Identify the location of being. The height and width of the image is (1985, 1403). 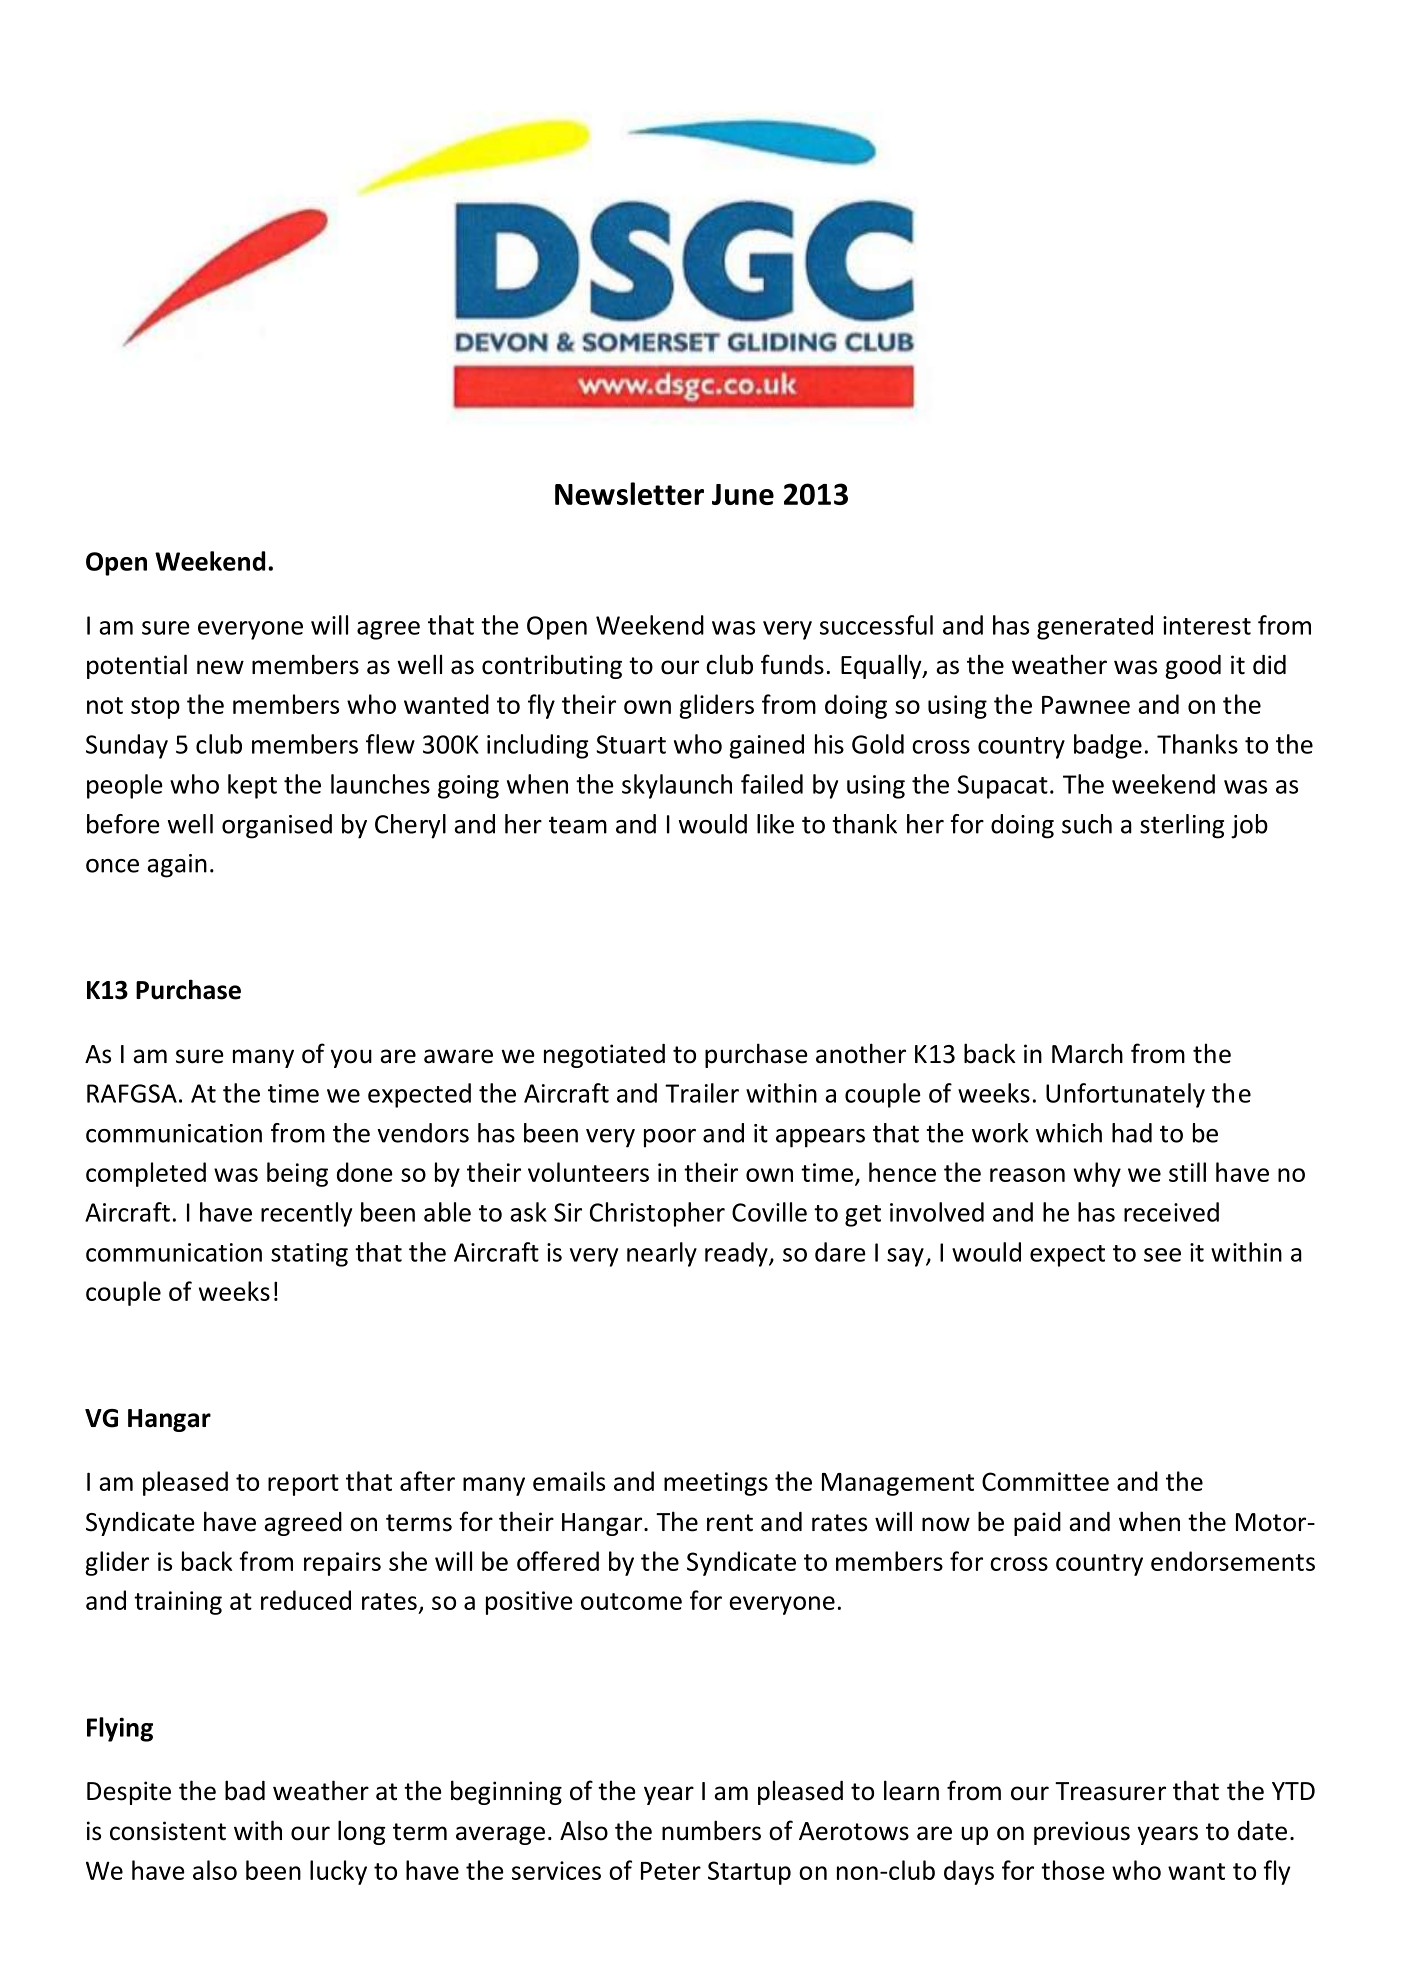
(297, 1174).
